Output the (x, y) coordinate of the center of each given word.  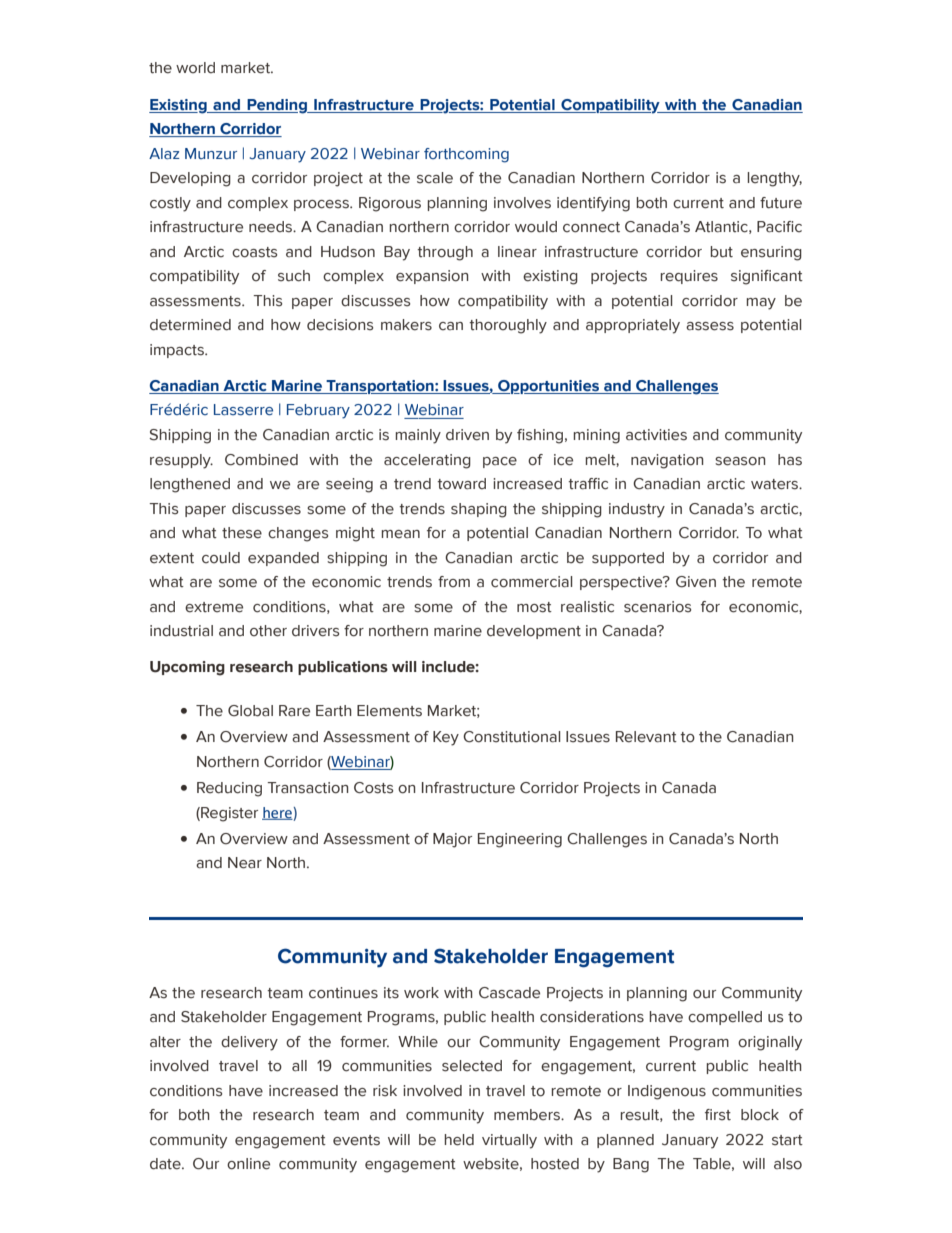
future (781, 203)
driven (467, 435)
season (740, 461)
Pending (277, 106)
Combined (261, 460)
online (248, 1164)
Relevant (646, 737)
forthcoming (466, 155)
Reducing (229, 789)
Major (452, 840)
